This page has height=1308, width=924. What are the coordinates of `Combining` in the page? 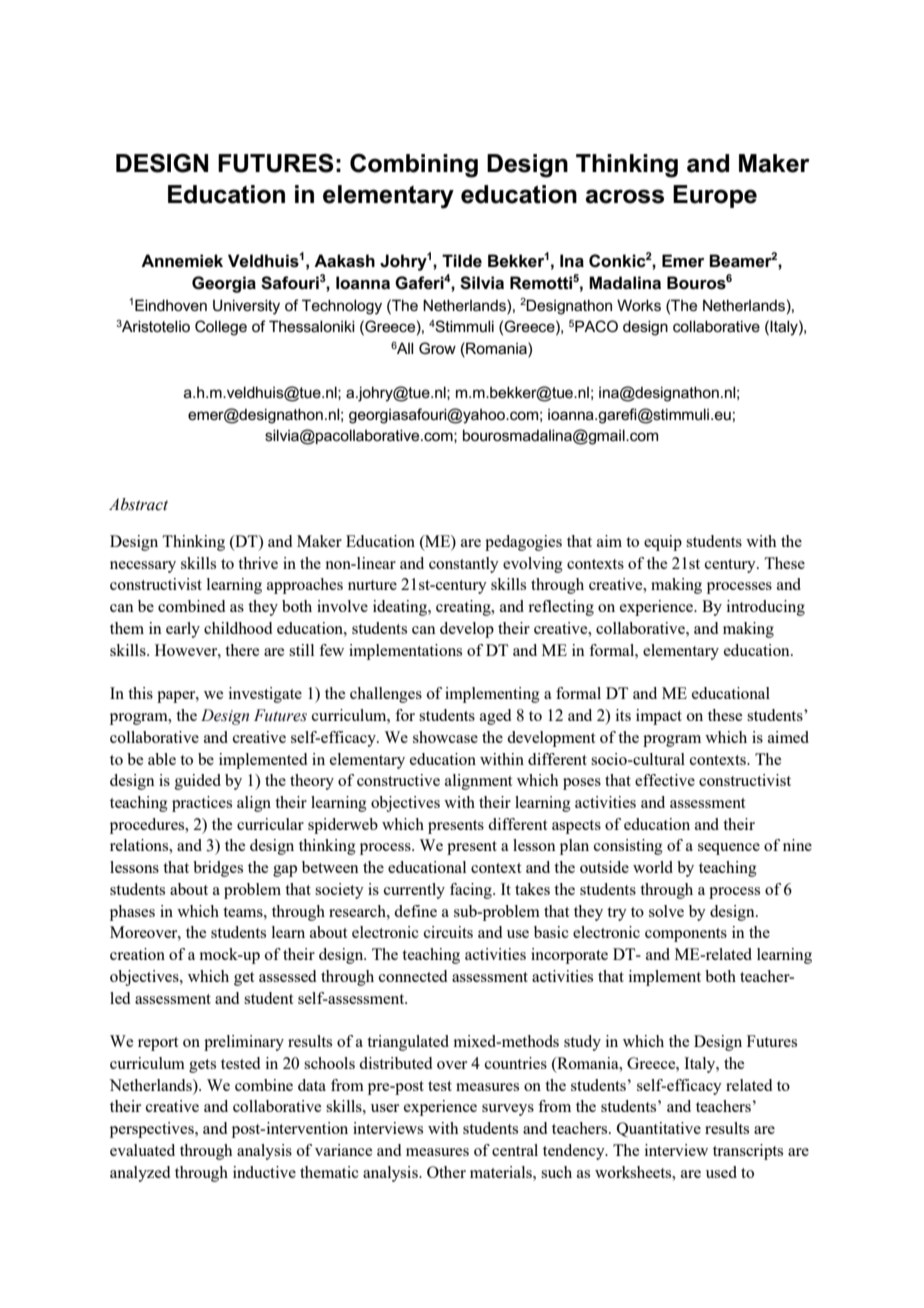 It's located at (414, 166).
